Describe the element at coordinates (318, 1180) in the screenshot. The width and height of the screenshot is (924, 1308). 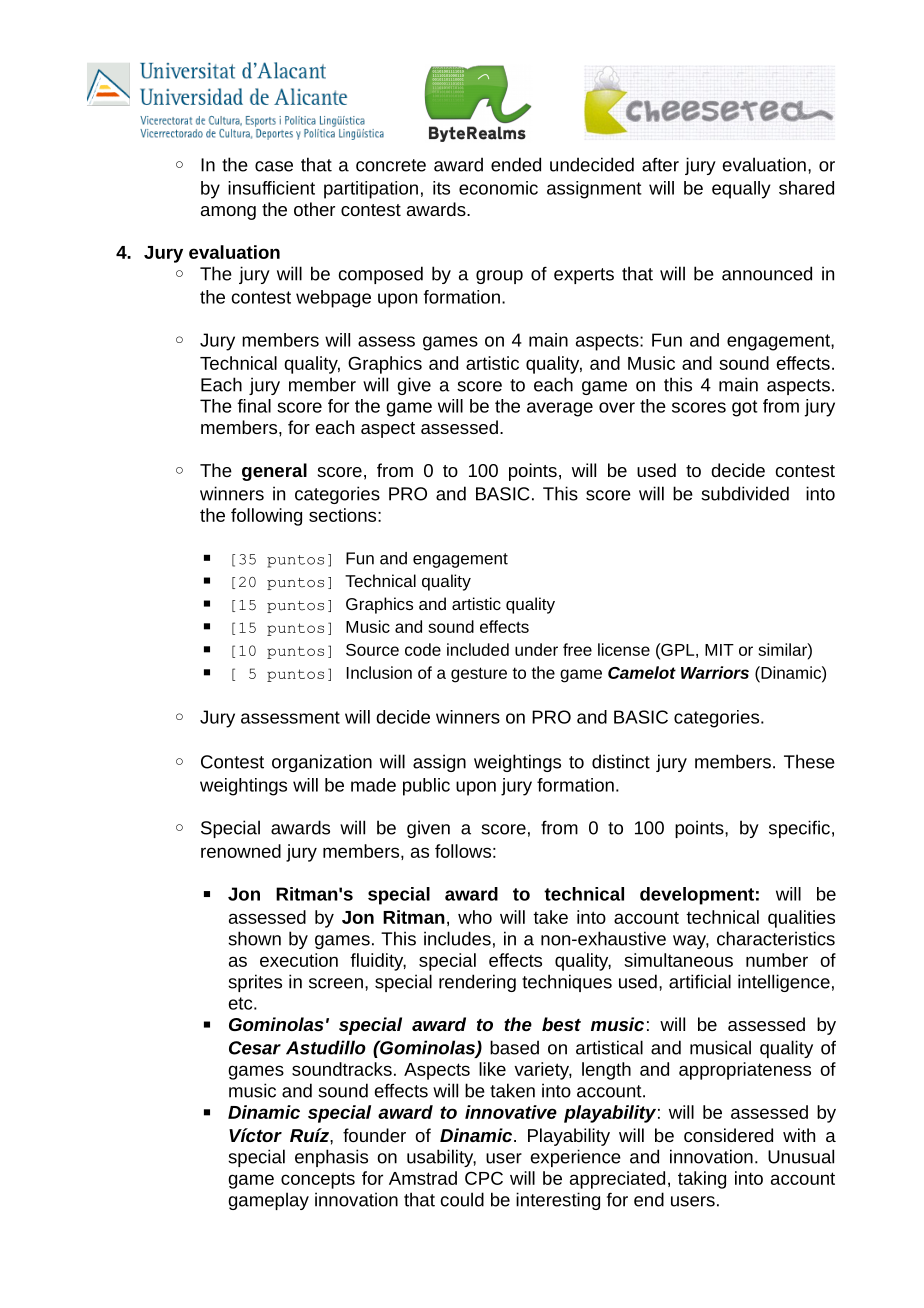
I see `concepts` at that location.
